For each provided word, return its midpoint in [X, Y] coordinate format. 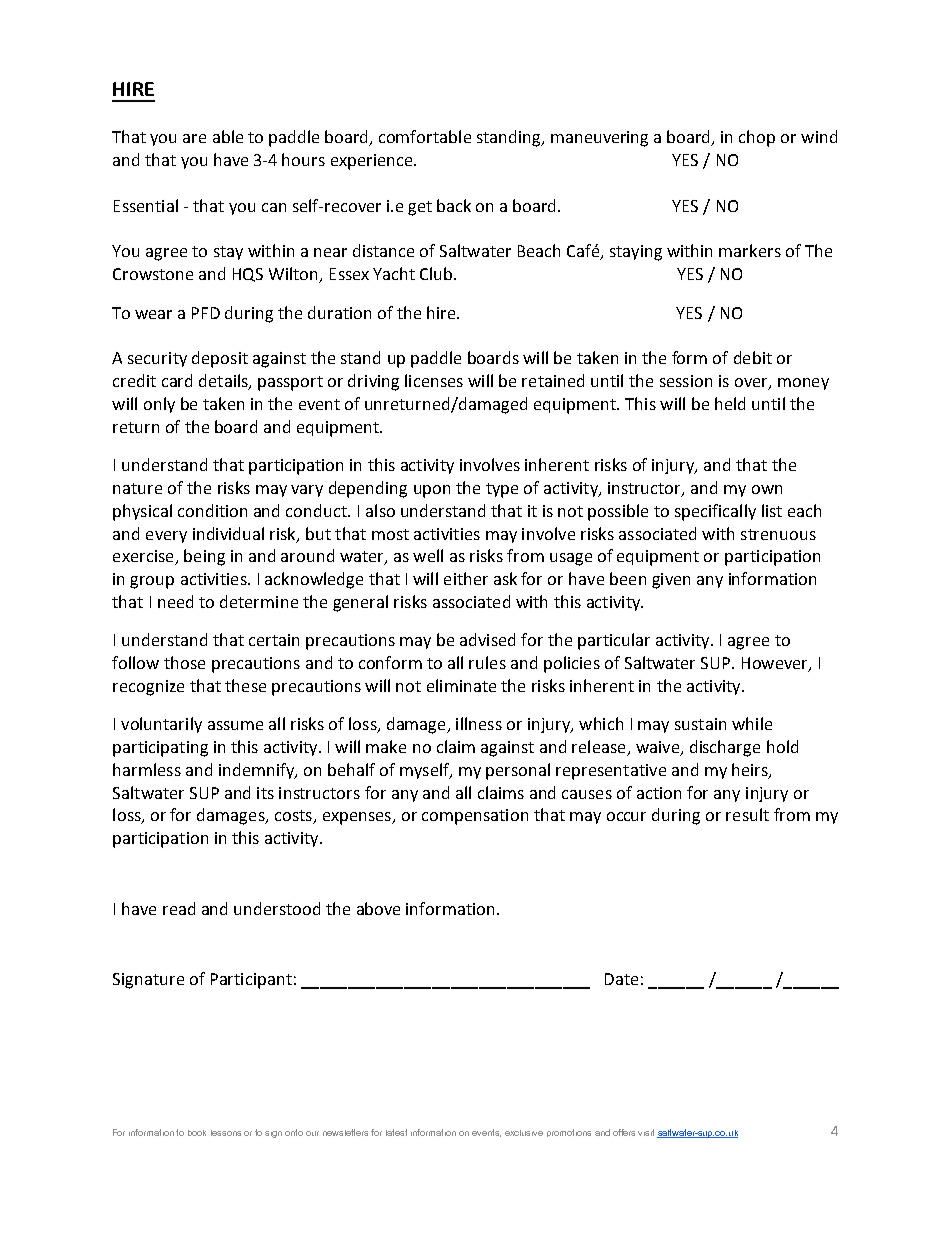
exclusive [524, 1133]
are [194, 138]
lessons [226, 1133]
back [454, 205]
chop [757, 138]
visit [646, 1132]
